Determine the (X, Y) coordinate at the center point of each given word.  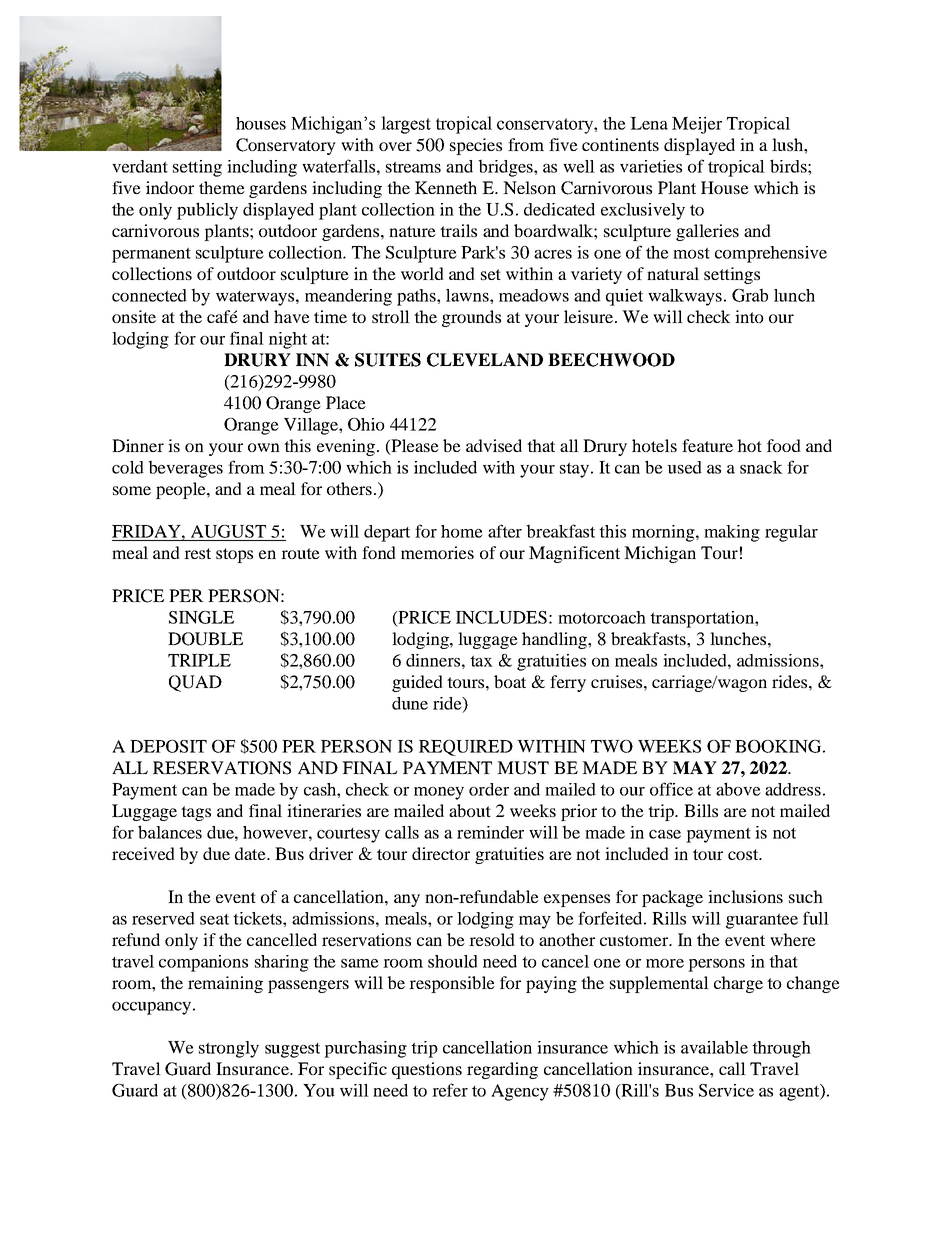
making (732, 533)
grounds (471, 318)
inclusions (745, 896)
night (288, 340)
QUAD (195, 683)
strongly (229, 1049)
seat (214, 919)
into (749, 316)
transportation (703, 619)
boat (510, 681)
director (441, 853)
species (476, 146)
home (462, 531)
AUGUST (228, 531)
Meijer (697, 125)
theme (222, 187)
